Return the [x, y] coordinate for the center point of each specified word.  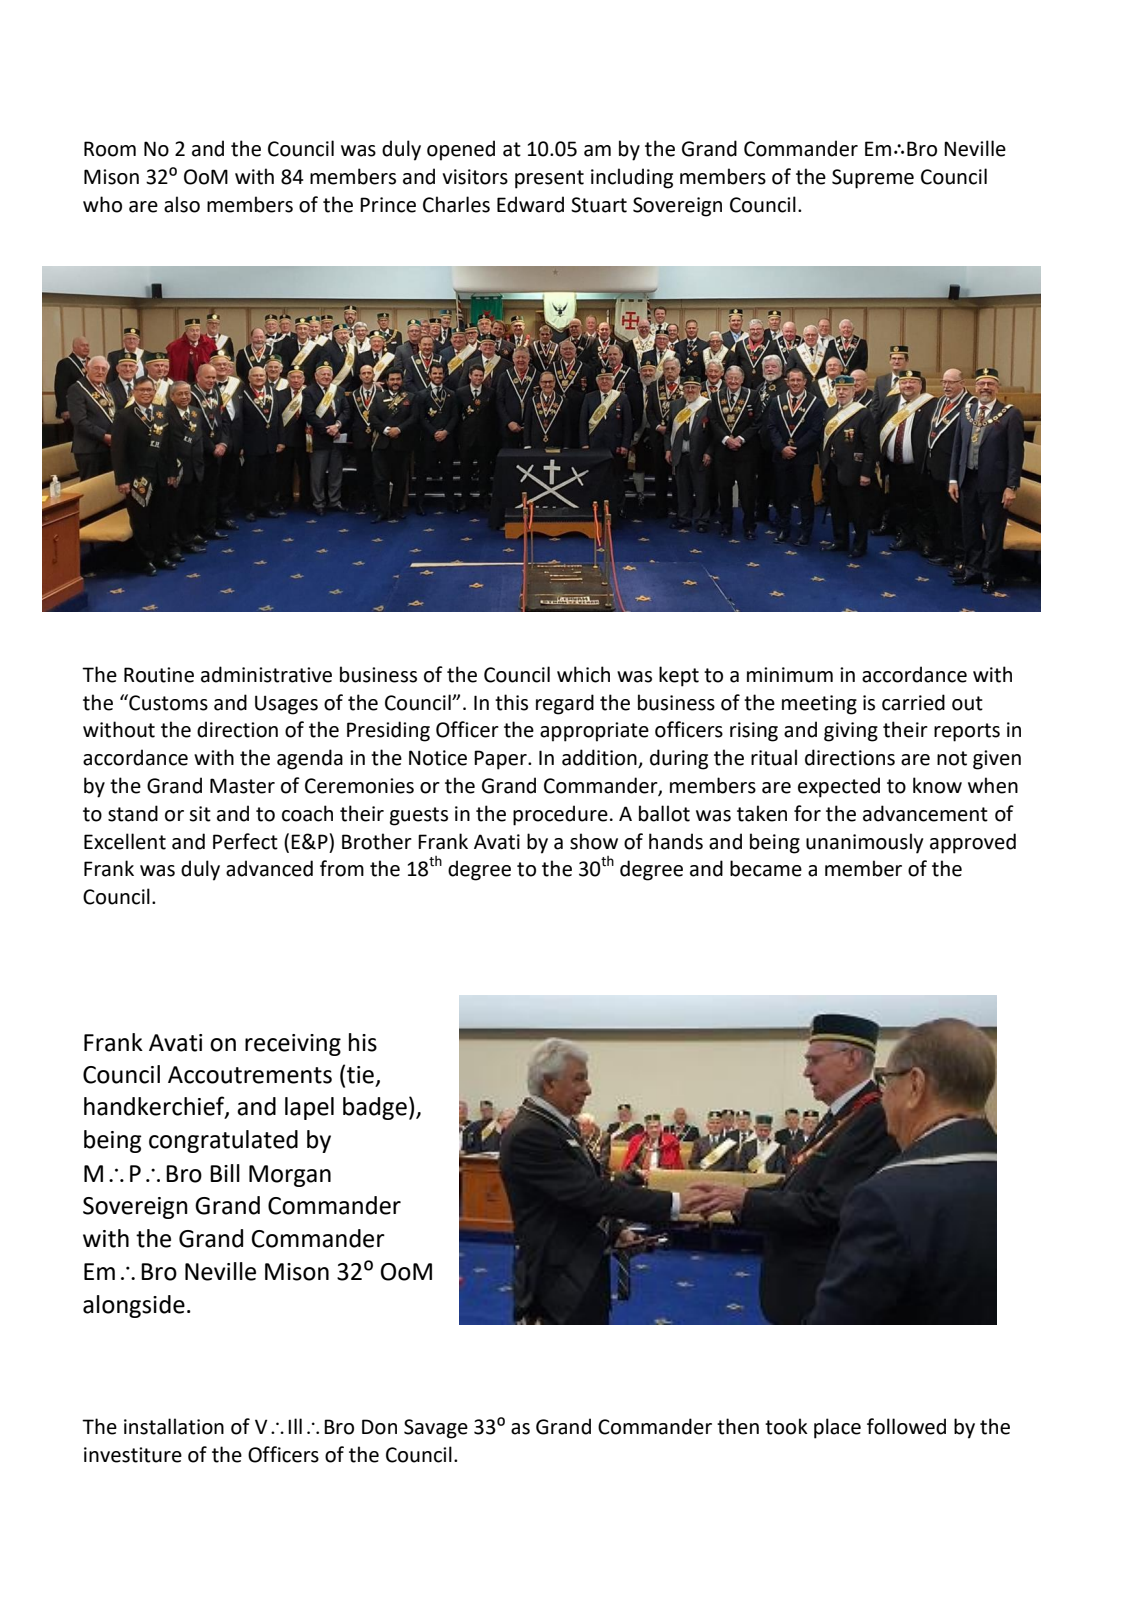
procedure [560, 815]
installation [174, 1426]
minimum [790, 675]
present [549, 179]
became [766, 868]
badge [375, 1108]
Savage [436, 1429]
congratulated [223, 1141]
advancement [925, 813]
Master [242, 786]
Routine [159, 675]
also [182, 204]
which [583, 674]
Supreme [873, 179]
